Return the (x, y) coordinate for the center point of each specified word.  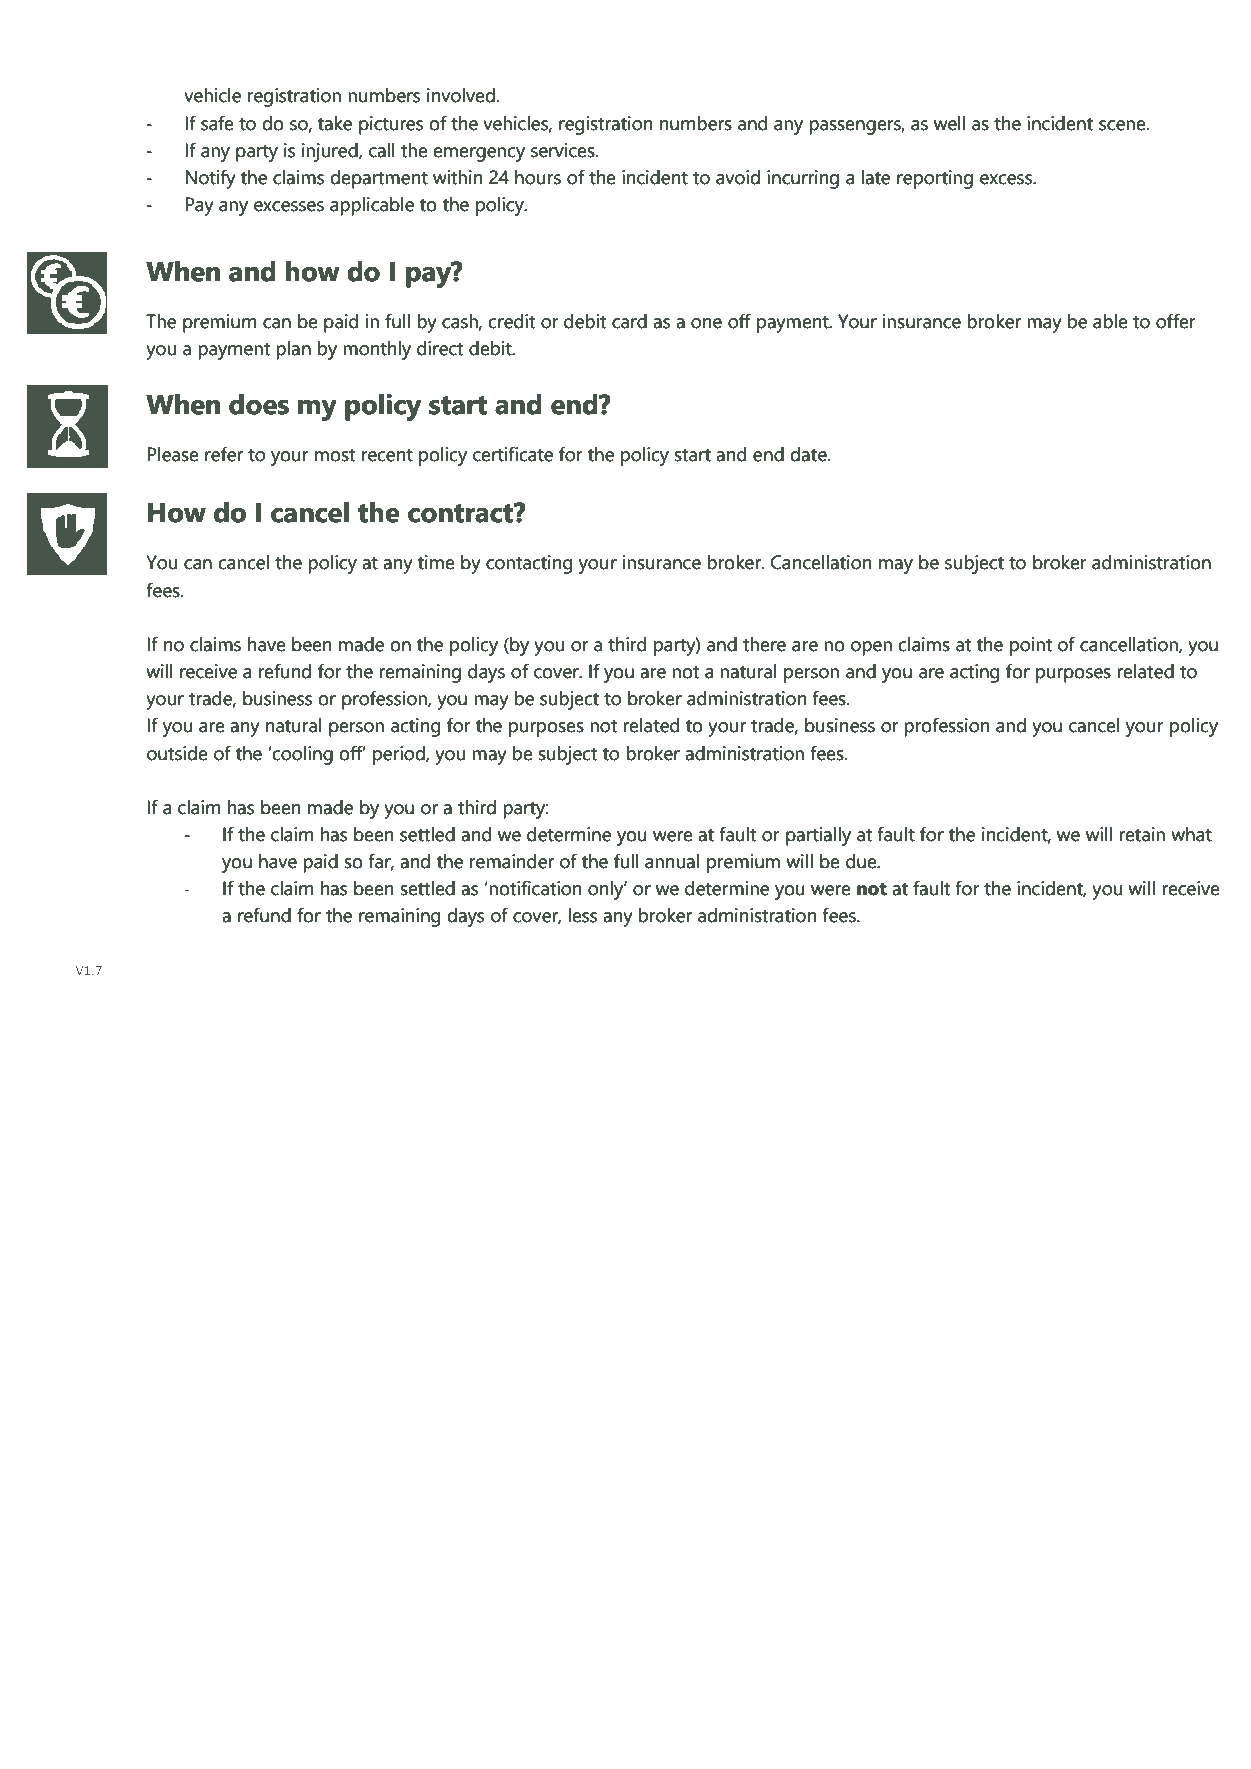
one (706, 323)
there (764, 644)
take (335, 123)
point (1031, 646)
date (809, 454)
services (564, 150)
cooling (303, 755)
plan (293, 350)
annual (672, 861)
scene (1123, 125)
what (1191, 834)
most (335, 455)
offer (1176, 321)
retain (1142, 834)
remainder (512, 861)
